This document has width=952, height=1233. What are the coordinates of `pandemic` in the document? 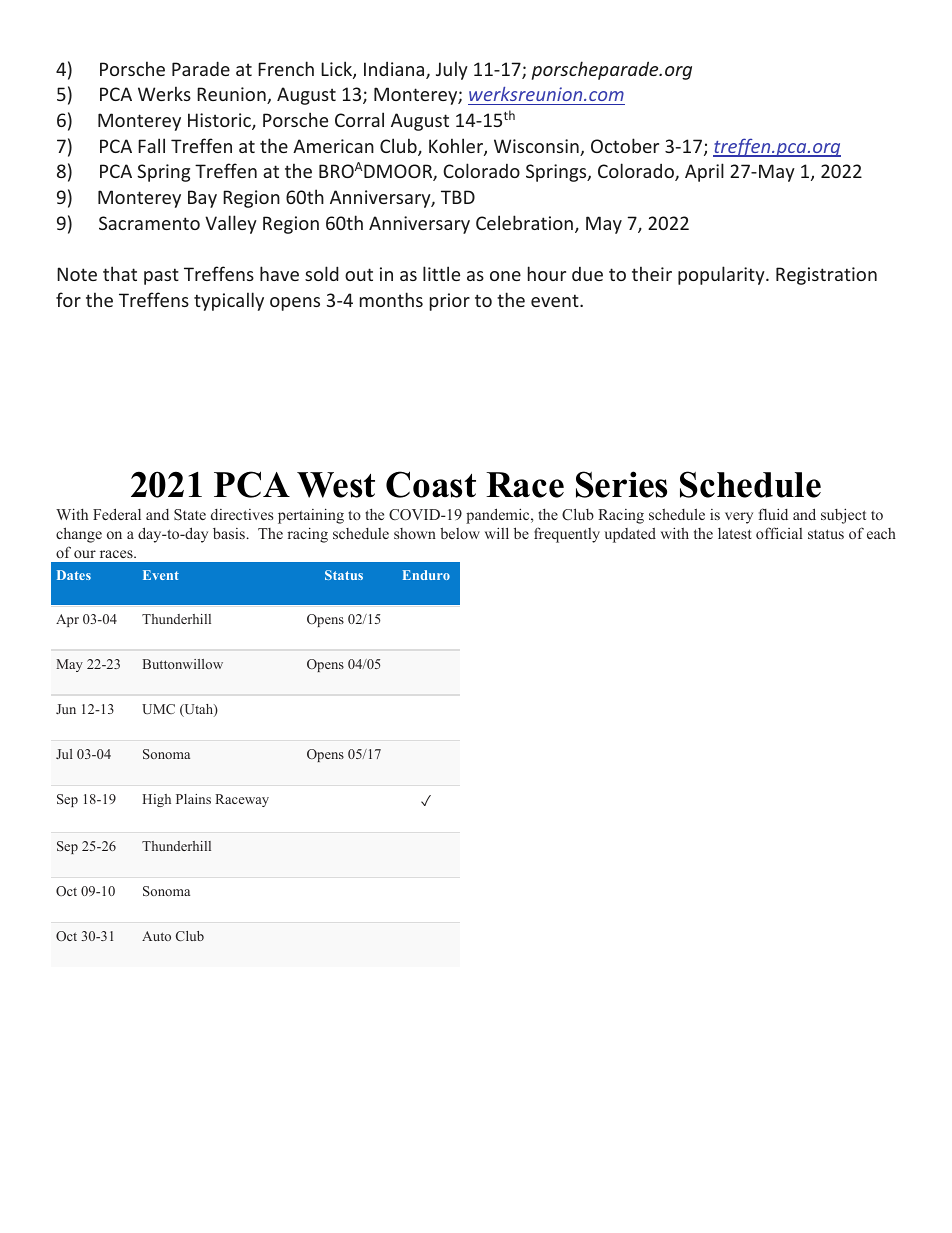 It's located at (499, 516).
